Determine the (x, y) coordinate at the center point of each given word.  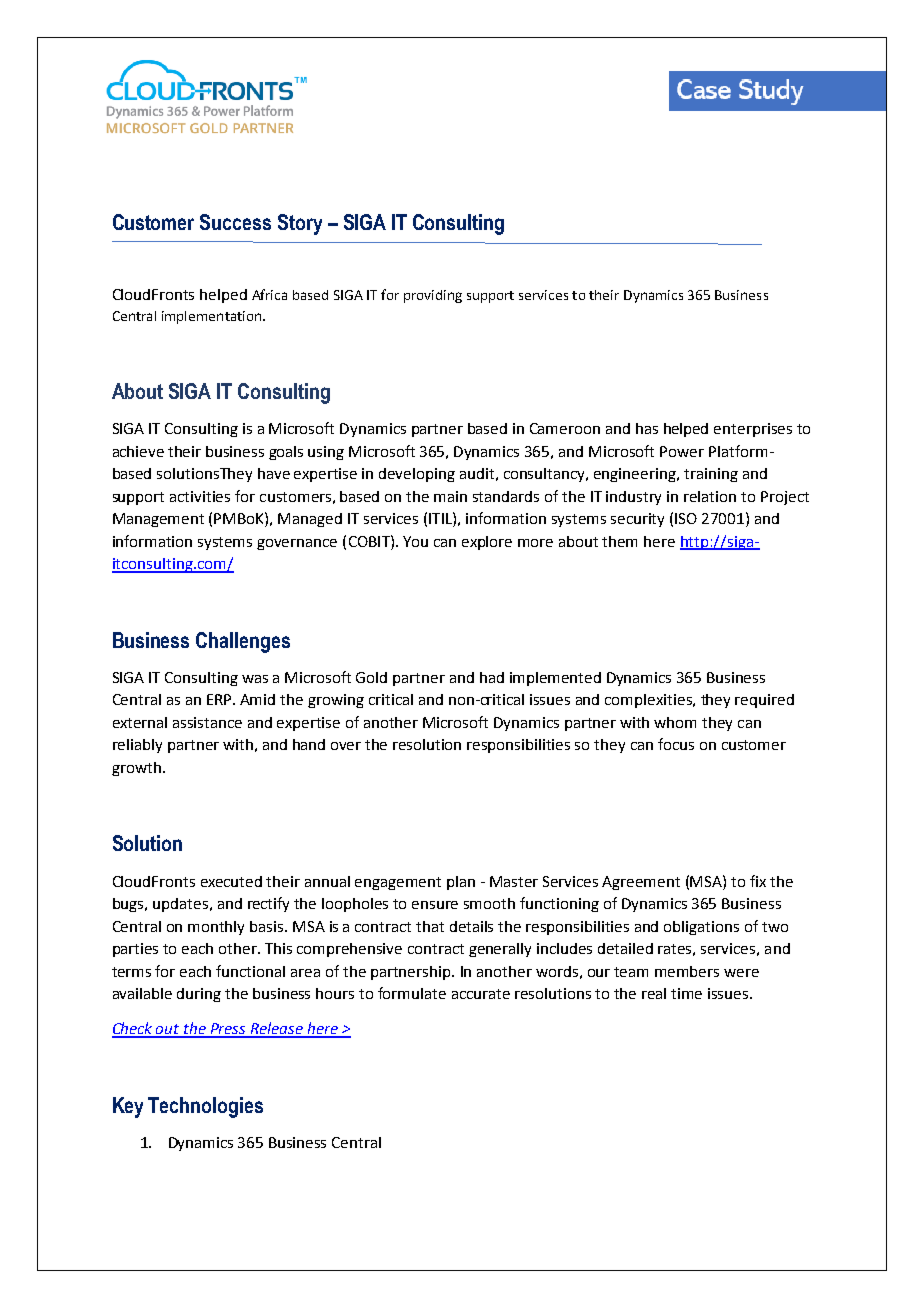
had (492, 677)
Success (235, 222)
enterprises (753, 430)
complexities (649, 701)
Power (682, 451)
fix (758, 881)
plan (461, 883)
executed (231, 881)
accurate (481, 994)
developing (417, 475)
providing (433, 296)
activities (200, 496)
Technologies (205, 1107)
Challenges (243, 642)
